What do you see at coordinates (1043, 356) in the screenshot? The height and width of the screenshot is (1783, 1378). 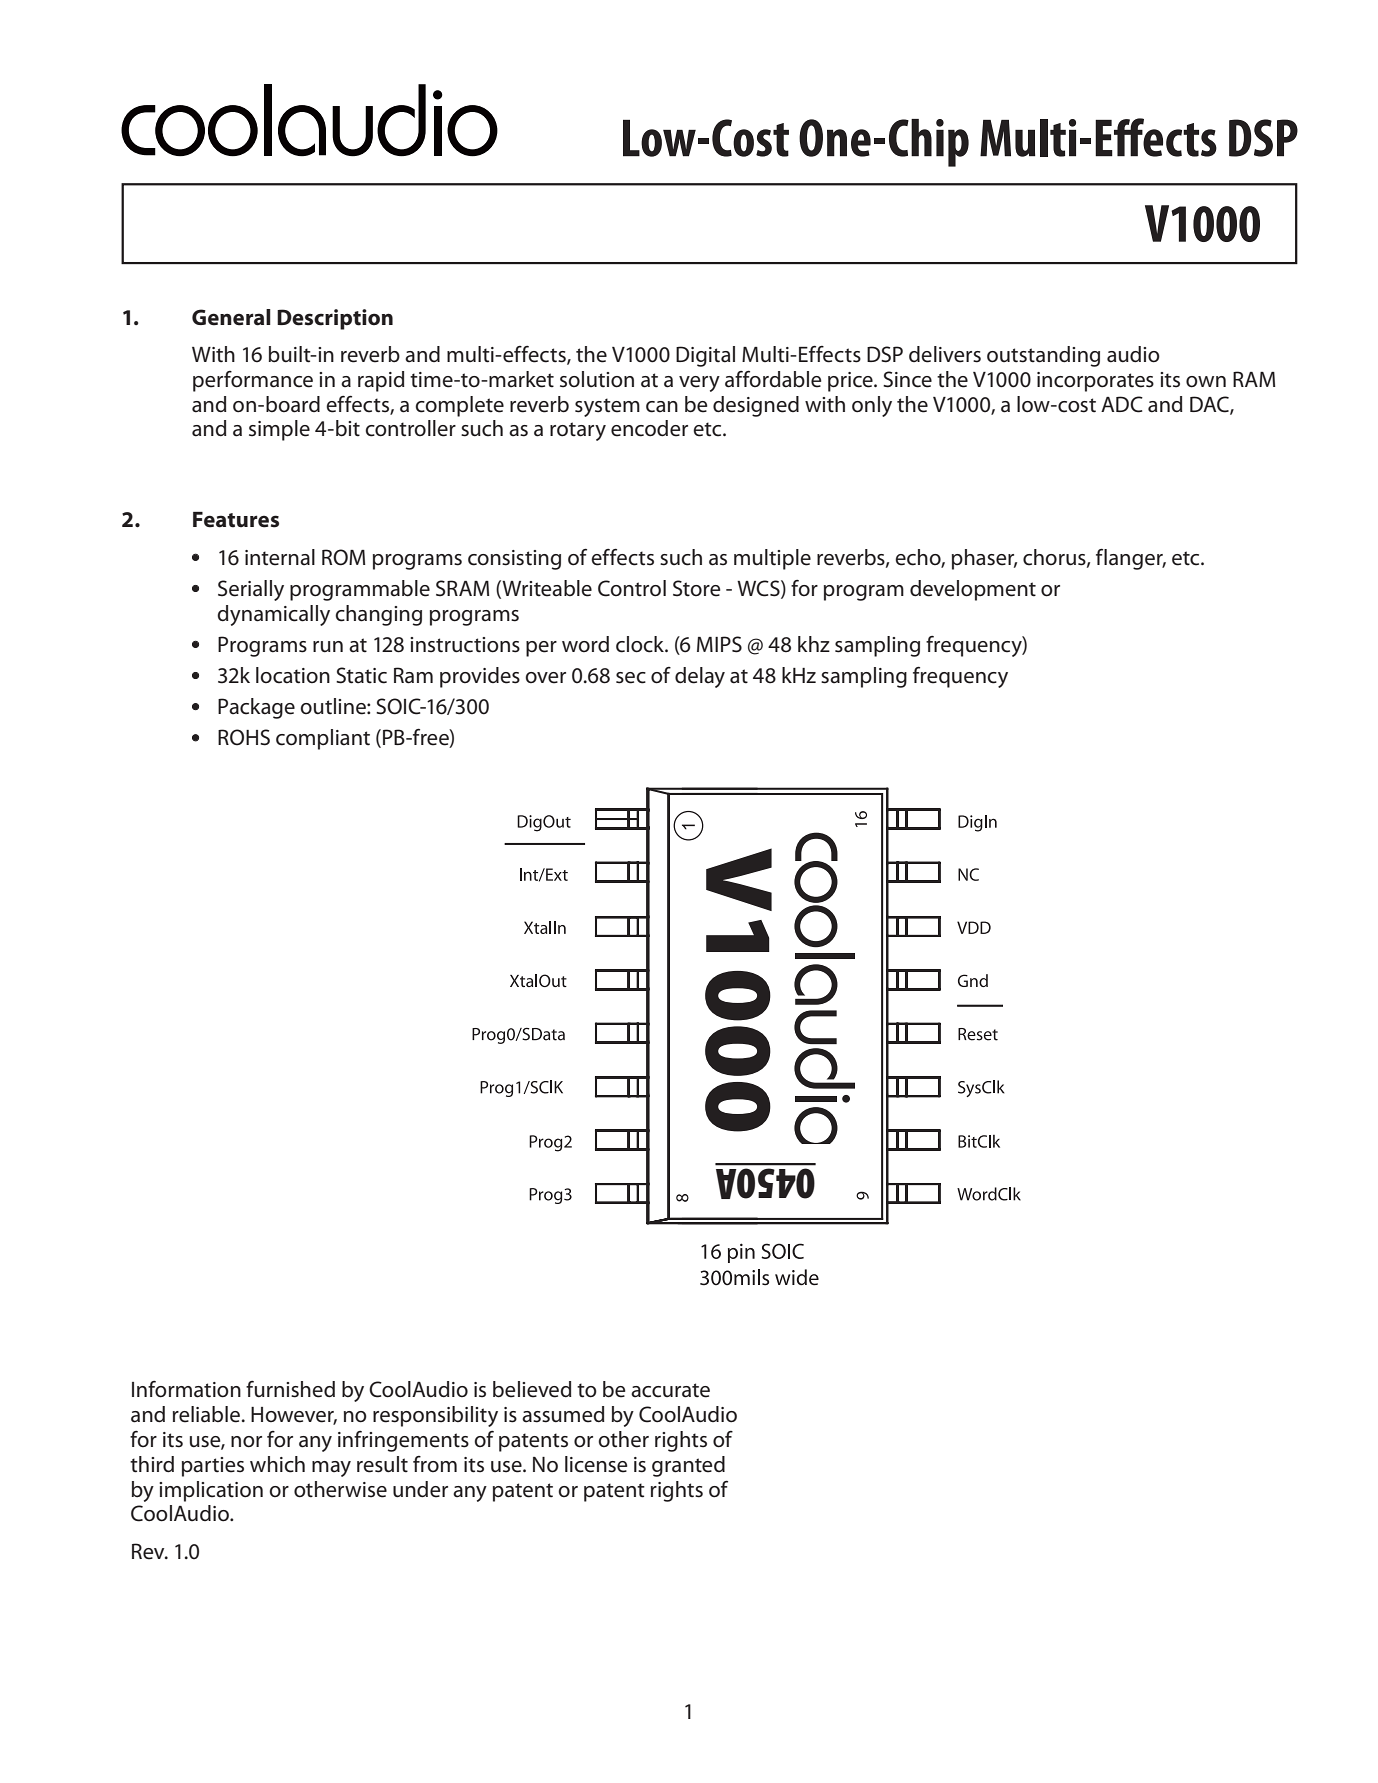 I see `outstanding` at bounding box center [1043, 356].
